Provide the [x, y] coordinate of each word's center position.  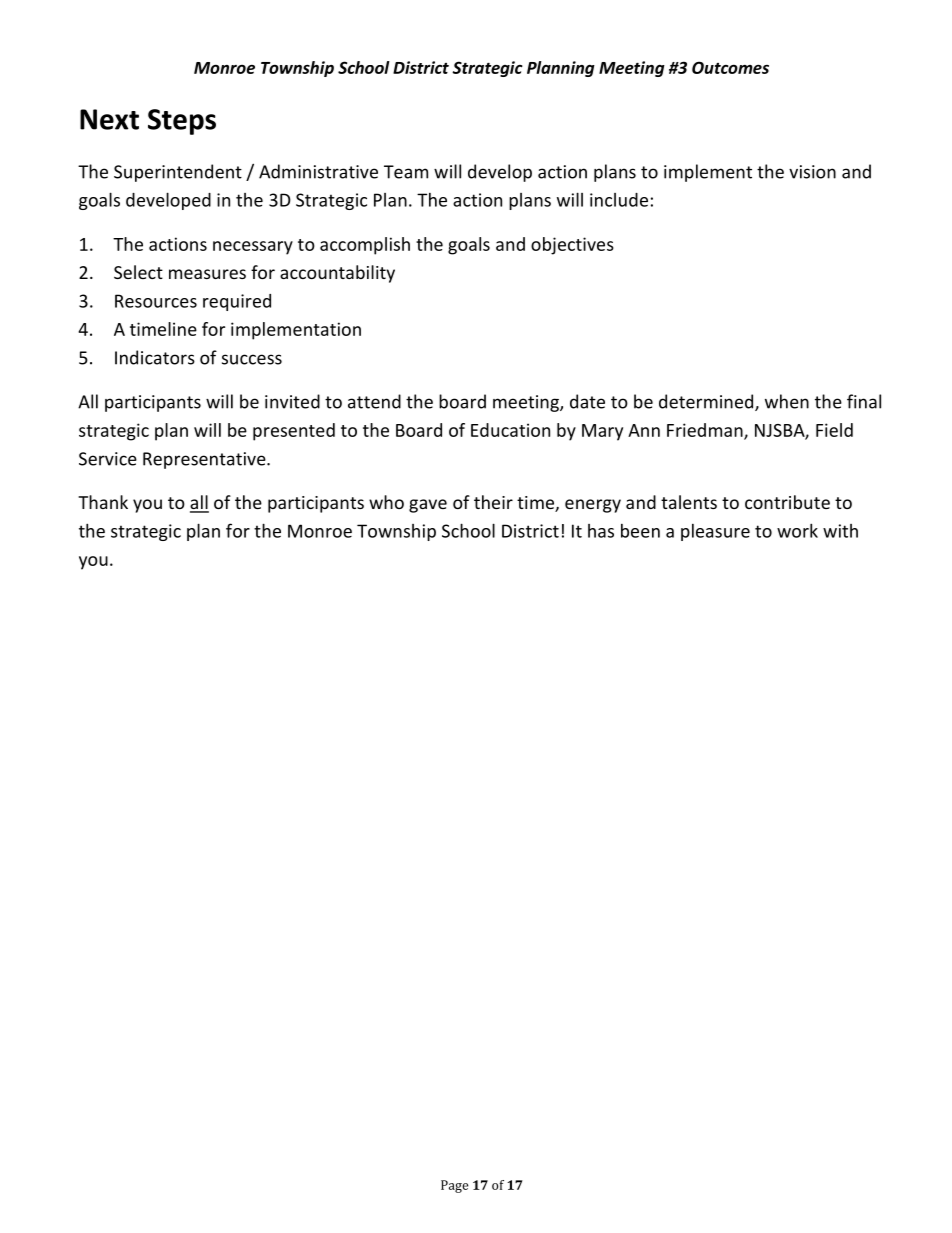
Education [510, 430]
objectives [572, 246]
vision [812, 172]
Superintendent [178, 173]
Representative [205, 460]
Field [834, 430]
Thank [103, 502]
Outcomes [730, 67]
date [587, 401]
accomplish [365, 246]
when [787, 401]
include [619, 200]
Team [406, 172]
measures [207, 274]
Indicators [155, 357]
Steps [182, 122]
